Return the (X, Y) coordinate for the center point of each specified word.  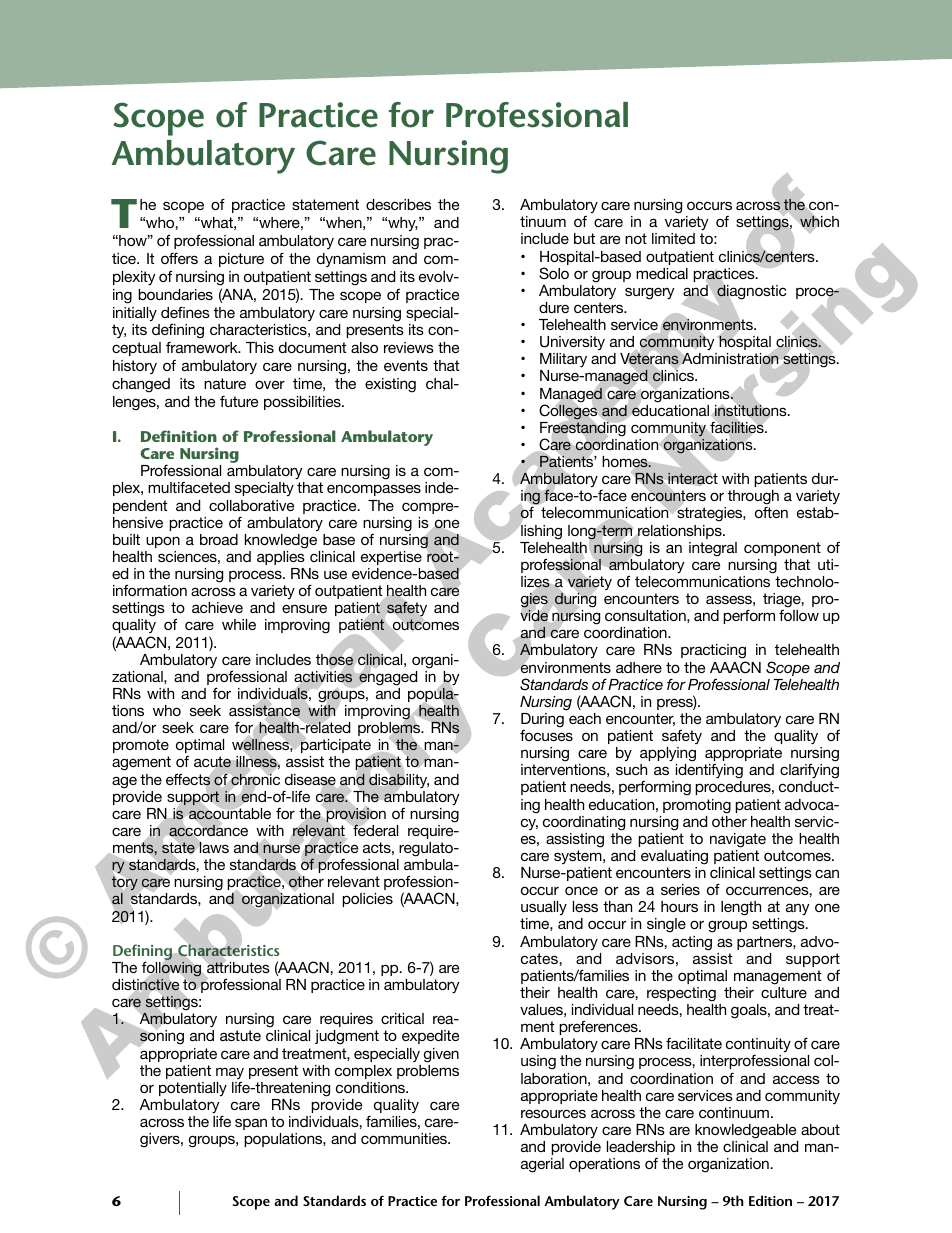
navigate (738, 840)
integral (713, 549)
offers (179, 258)
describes (398, 204)
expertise (391, 558)
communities (405, 1138)
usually (544, 908)
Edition (770, 1200)
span (251, 1124)
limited (673, 238)
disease (310, 781)
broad (219, 539)
